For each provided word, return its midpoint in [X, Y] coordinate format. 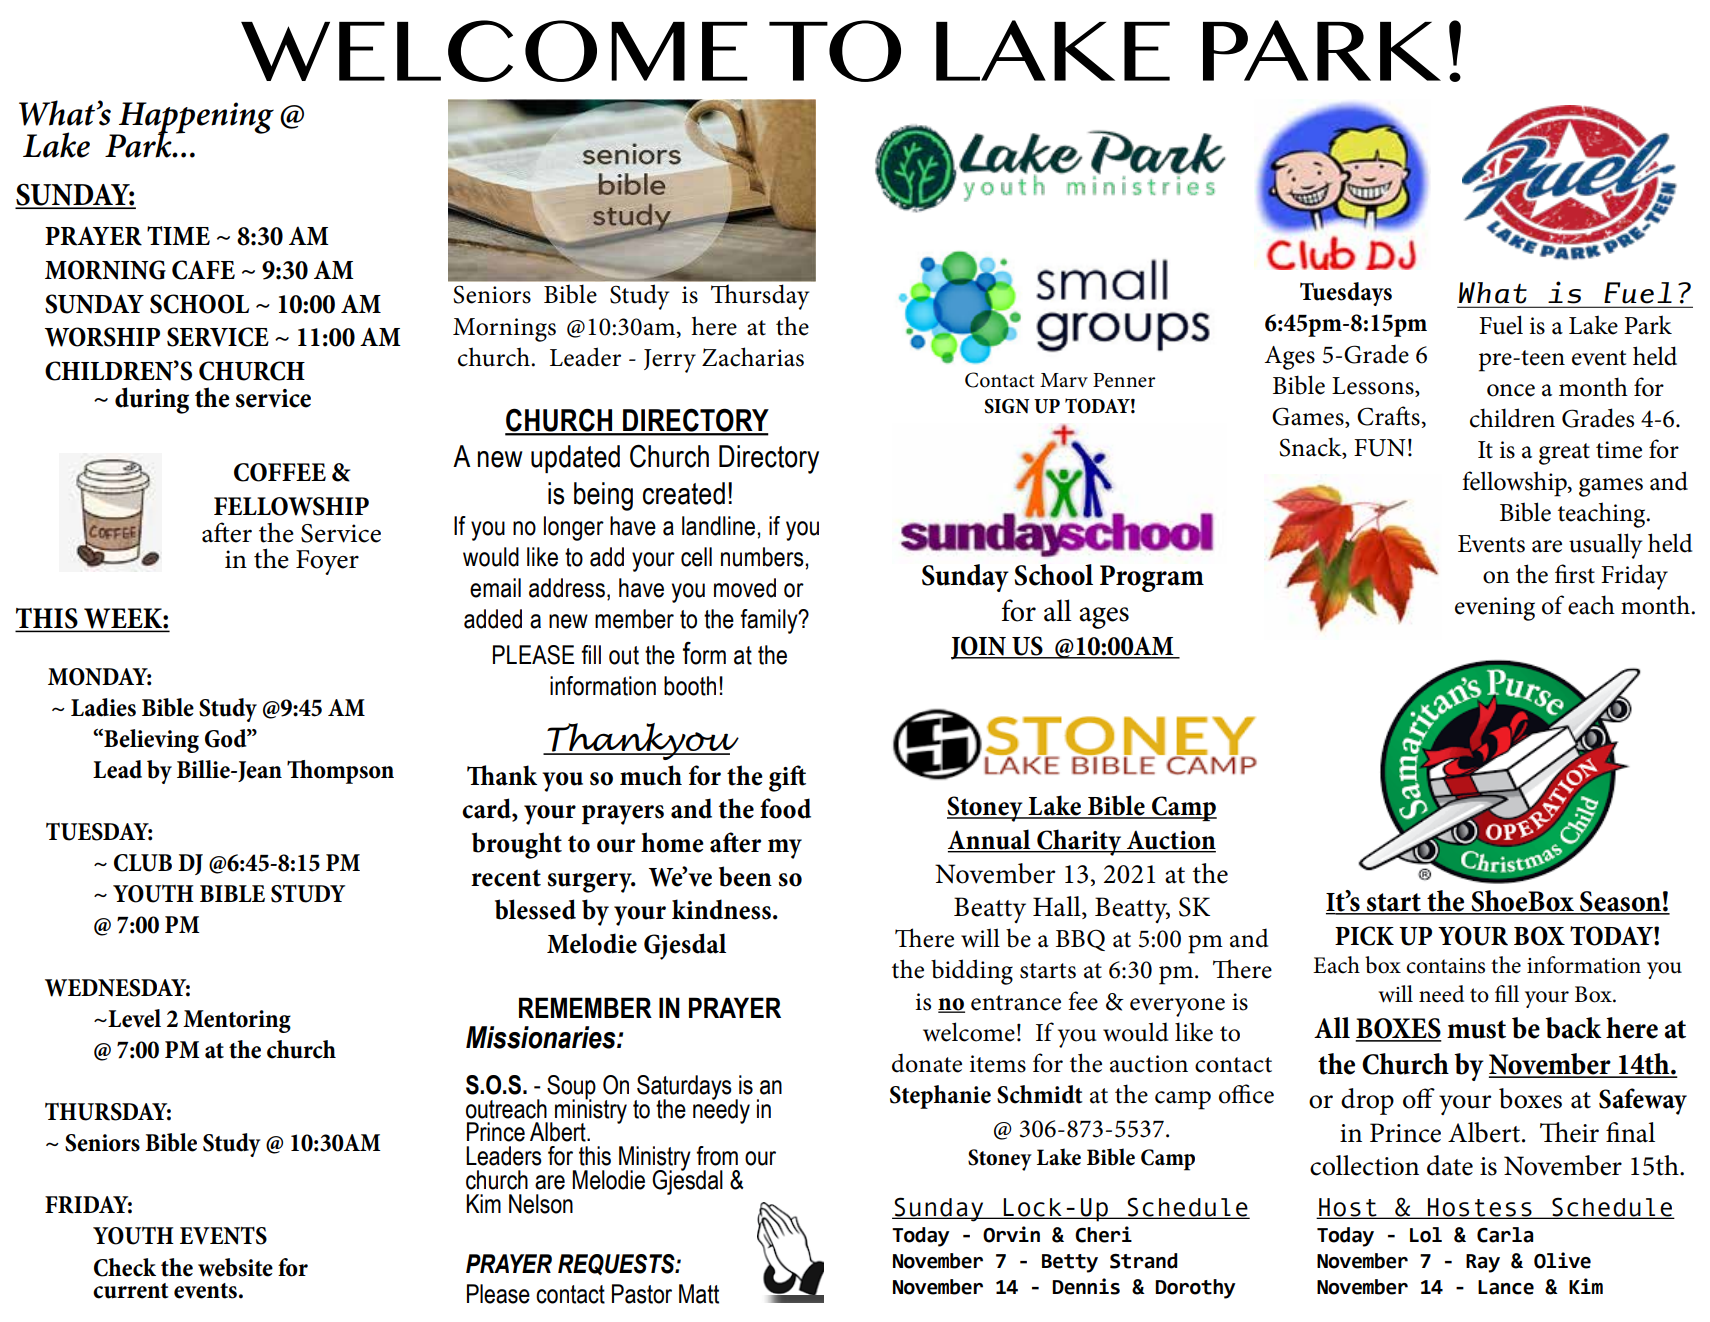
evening [1495, 609]
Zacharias [753, 357]
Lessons [1374, 386]
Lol [1426, 1235]
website [235, 1267]
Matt [699, 1294]
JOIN [979, 648]
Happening [195, 119]
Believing [150, 741]
